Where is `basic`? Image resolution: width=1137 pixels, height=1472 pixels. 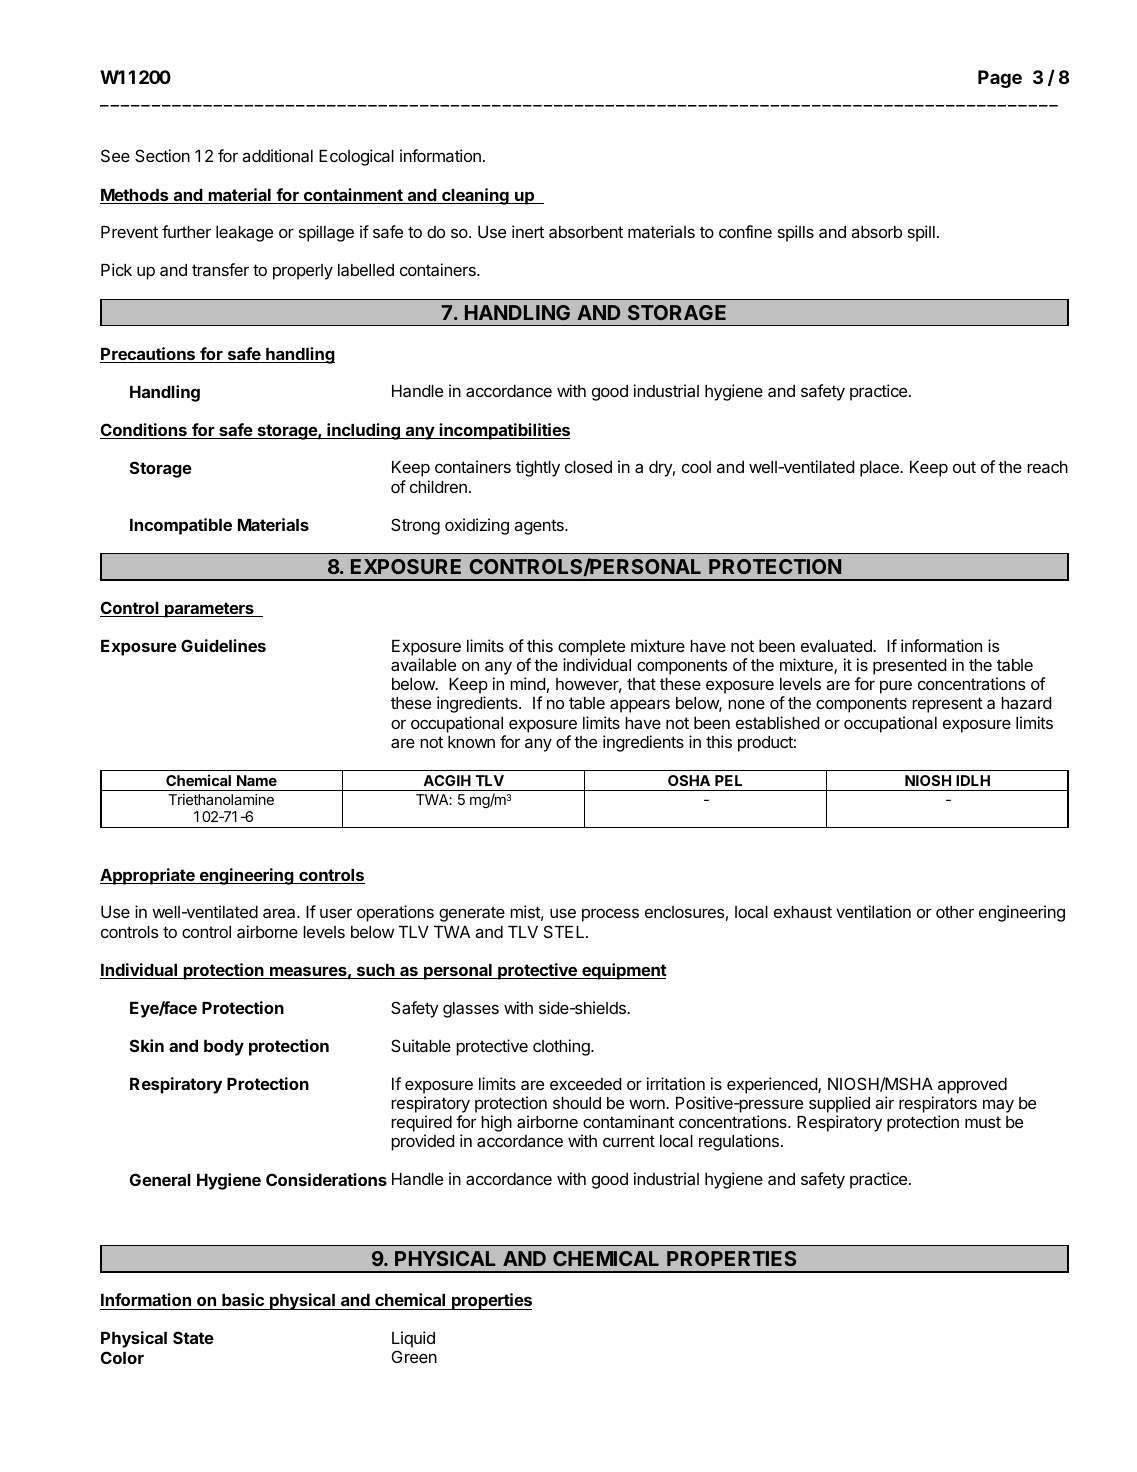 basic is located at coordinates (243, 1299).
